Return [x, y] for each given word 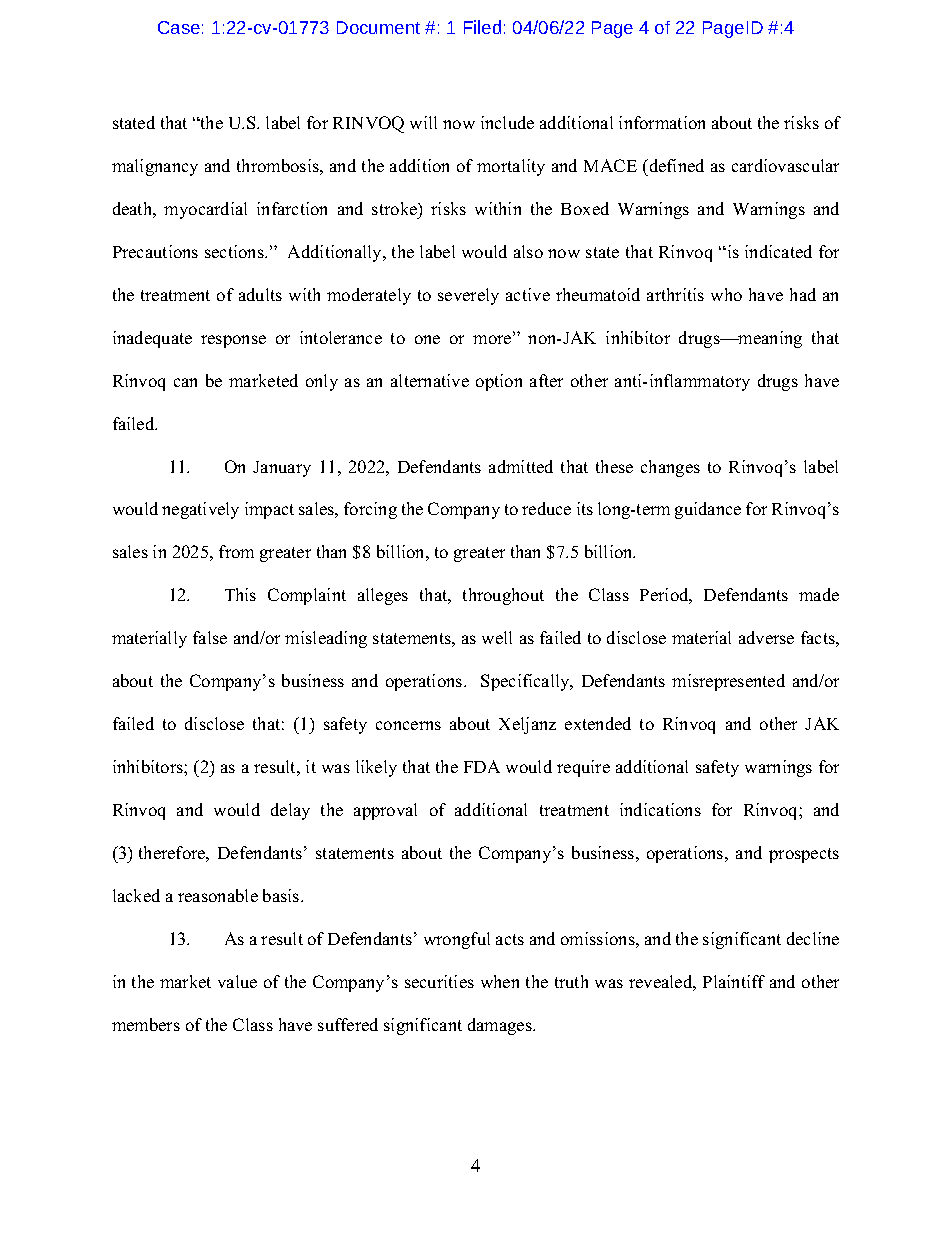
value [237, 981]
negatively [200, 510]
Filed [482, 27]
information [662, 122]
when [500, 981]
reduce [546, 508]
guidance [708, 510]
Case [179, 27]
